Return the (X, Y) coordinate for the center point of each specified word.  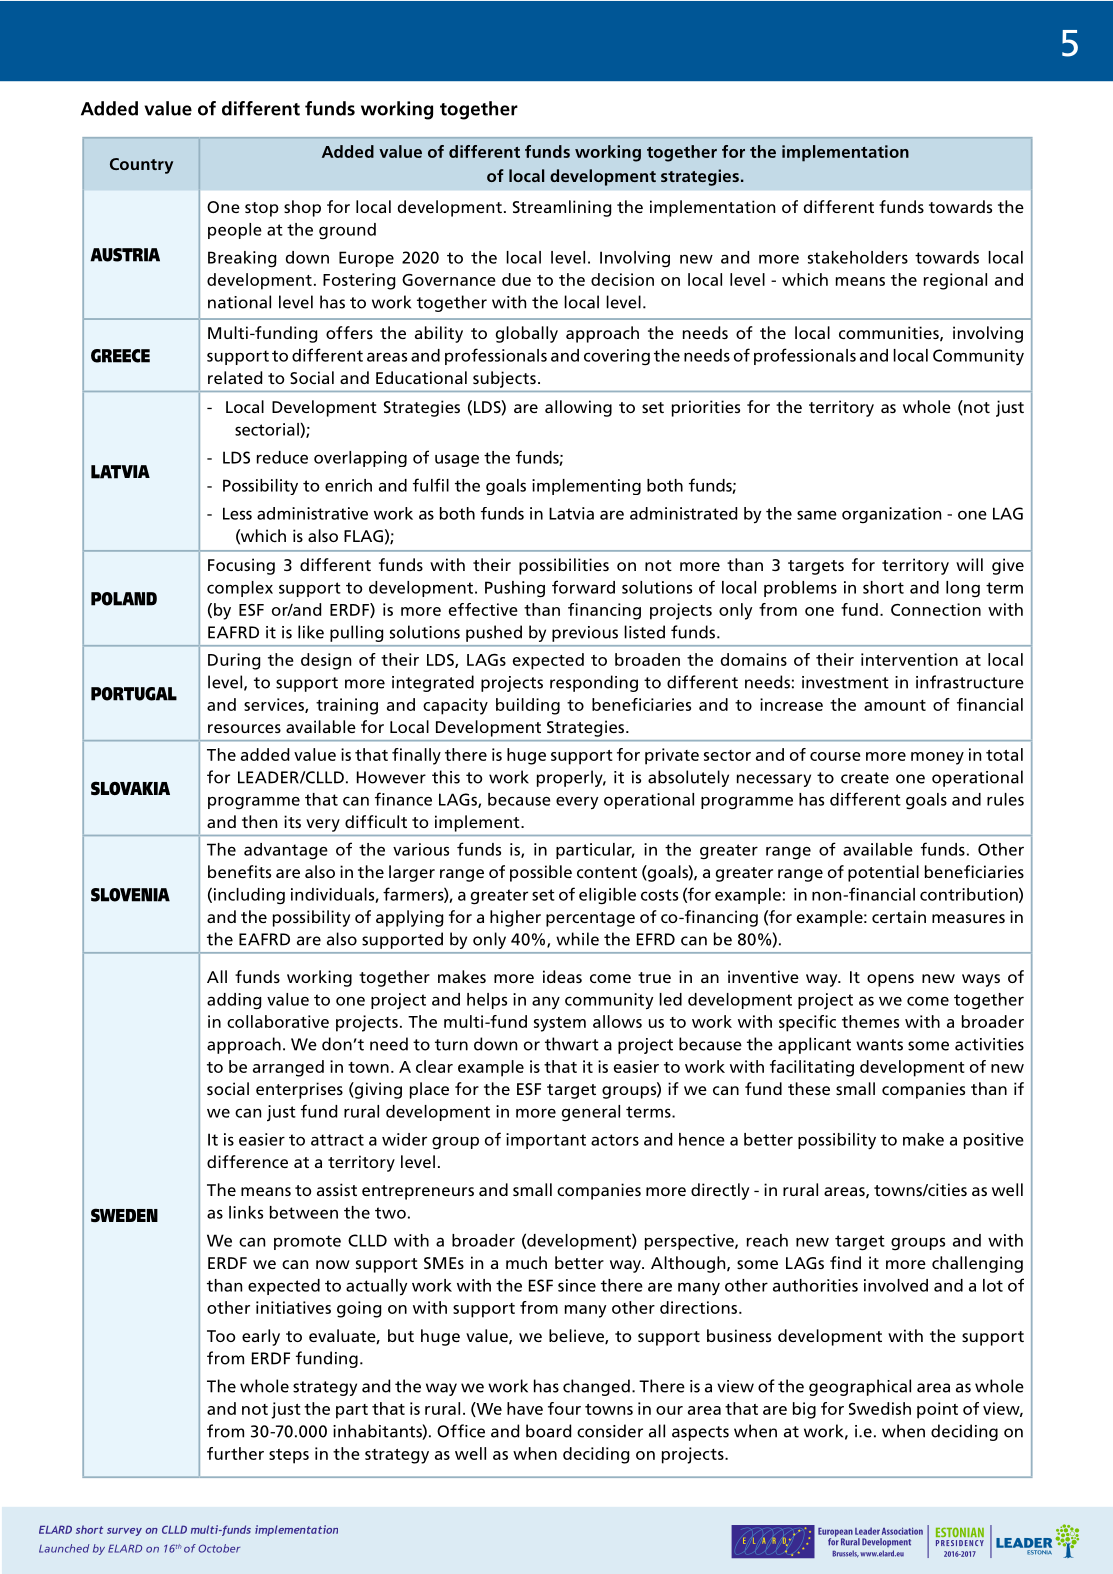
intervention (909, 659)
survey (124, 1532)
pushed (494, 633)
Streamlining (562, 208)
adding (234, 1001)
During (234, 661)
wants (879, 1045)
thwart (572, 1044)
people (235, 231)
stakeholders (858, 257)
